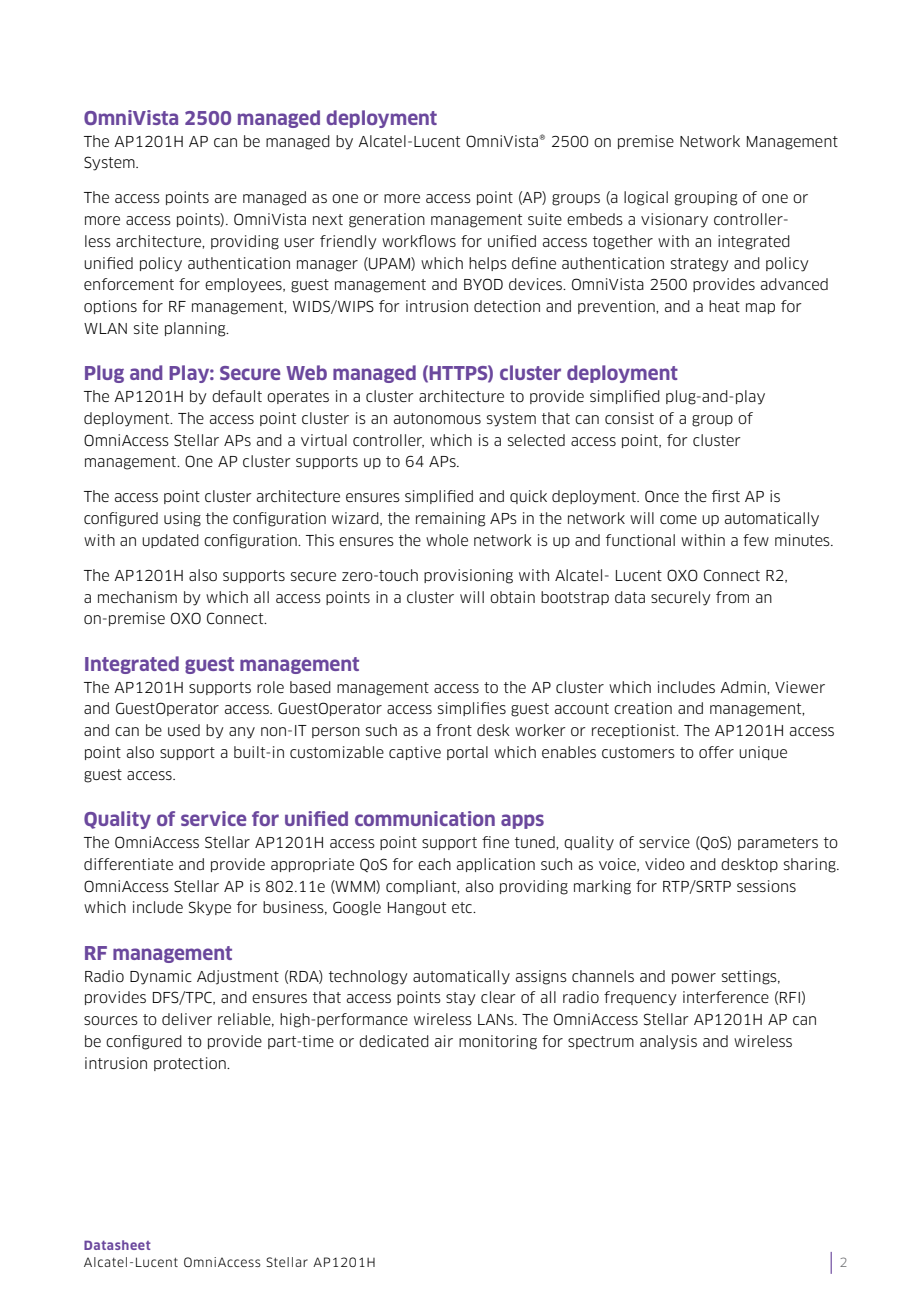 The height and width of the screenshot is (1308, 924). I want to click on mechanism, so click(137, 597).
